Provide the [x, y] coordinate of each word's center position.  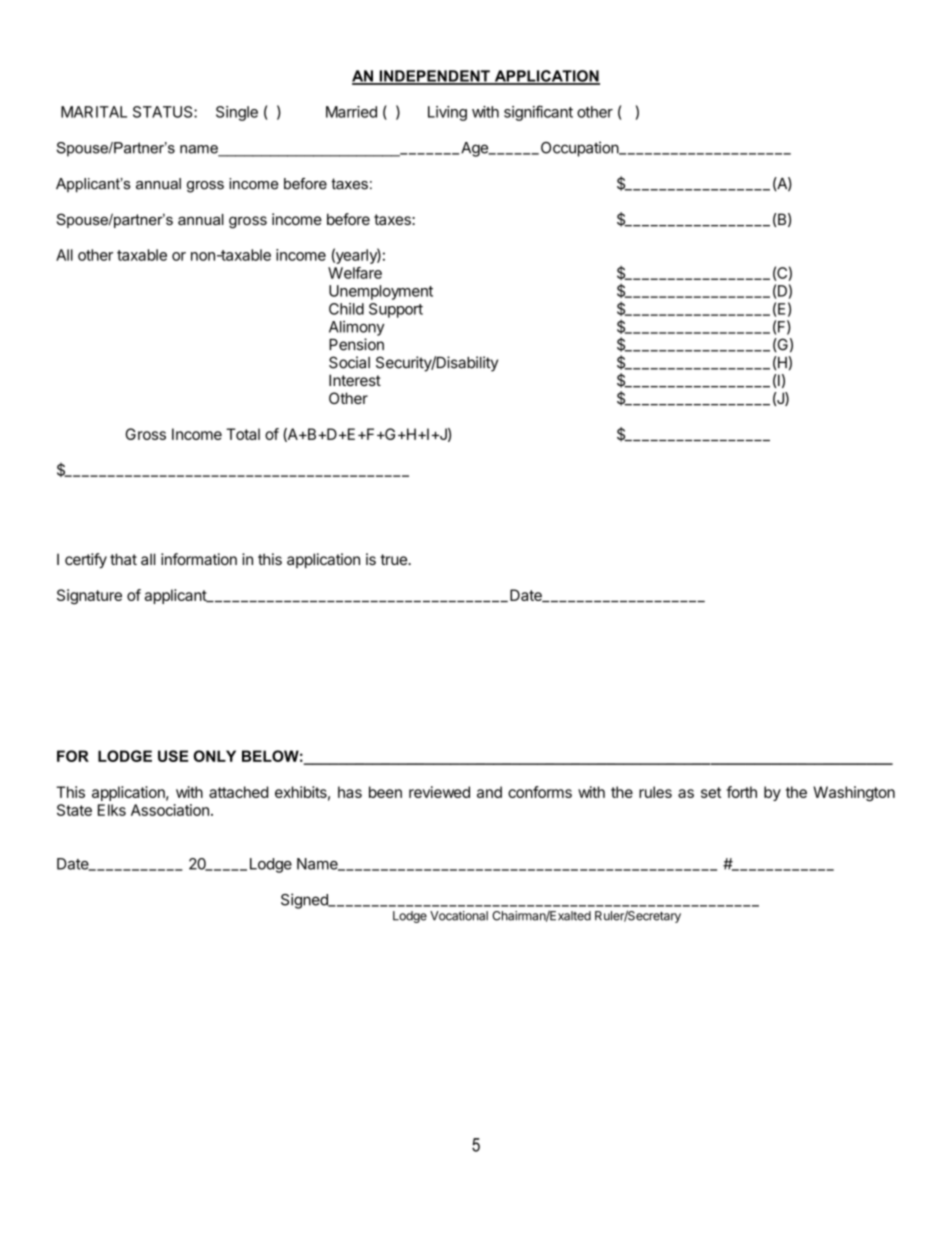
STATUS [164, 112]
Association [170, 810]
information [199, 559]
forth [741, 792]
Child [346, 309]
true [394, 559]
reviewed [439, 792]
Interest [355, 380]
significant [538, 113]
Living [447, 113]
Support [396, 310]
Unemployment [381, 292]
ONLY [215, 756]
